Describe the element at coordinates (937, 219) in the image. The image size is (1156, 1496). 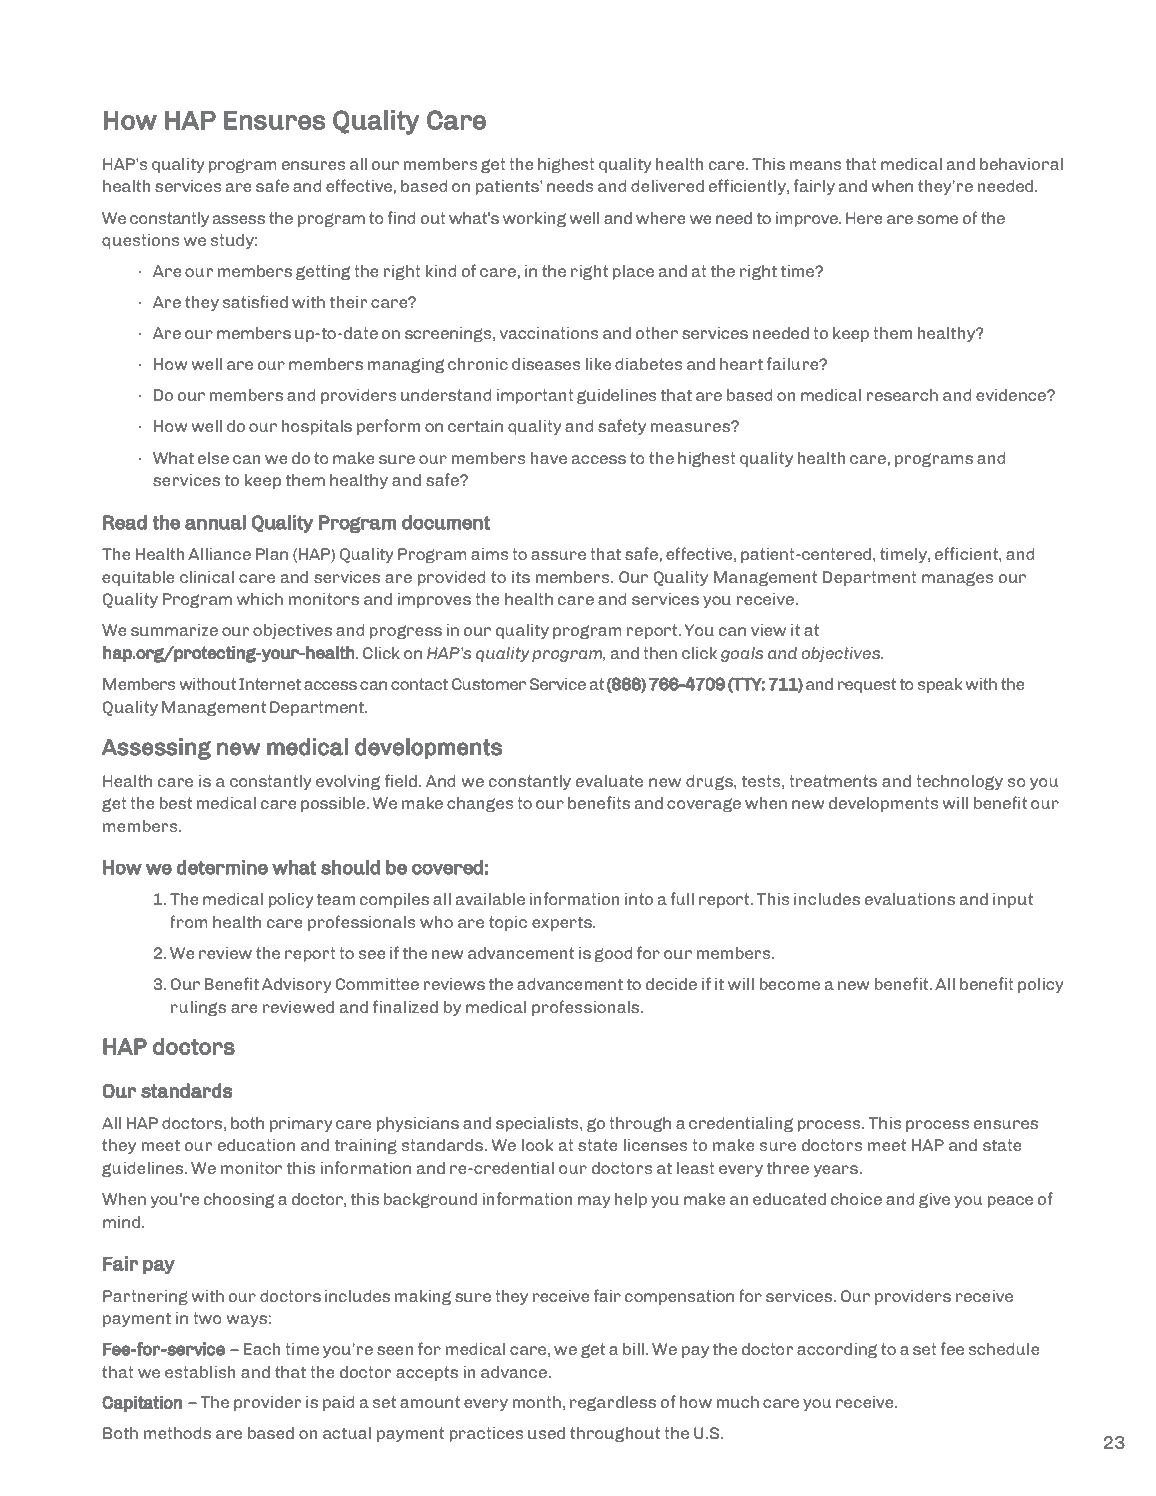
I see `some` at that location.
